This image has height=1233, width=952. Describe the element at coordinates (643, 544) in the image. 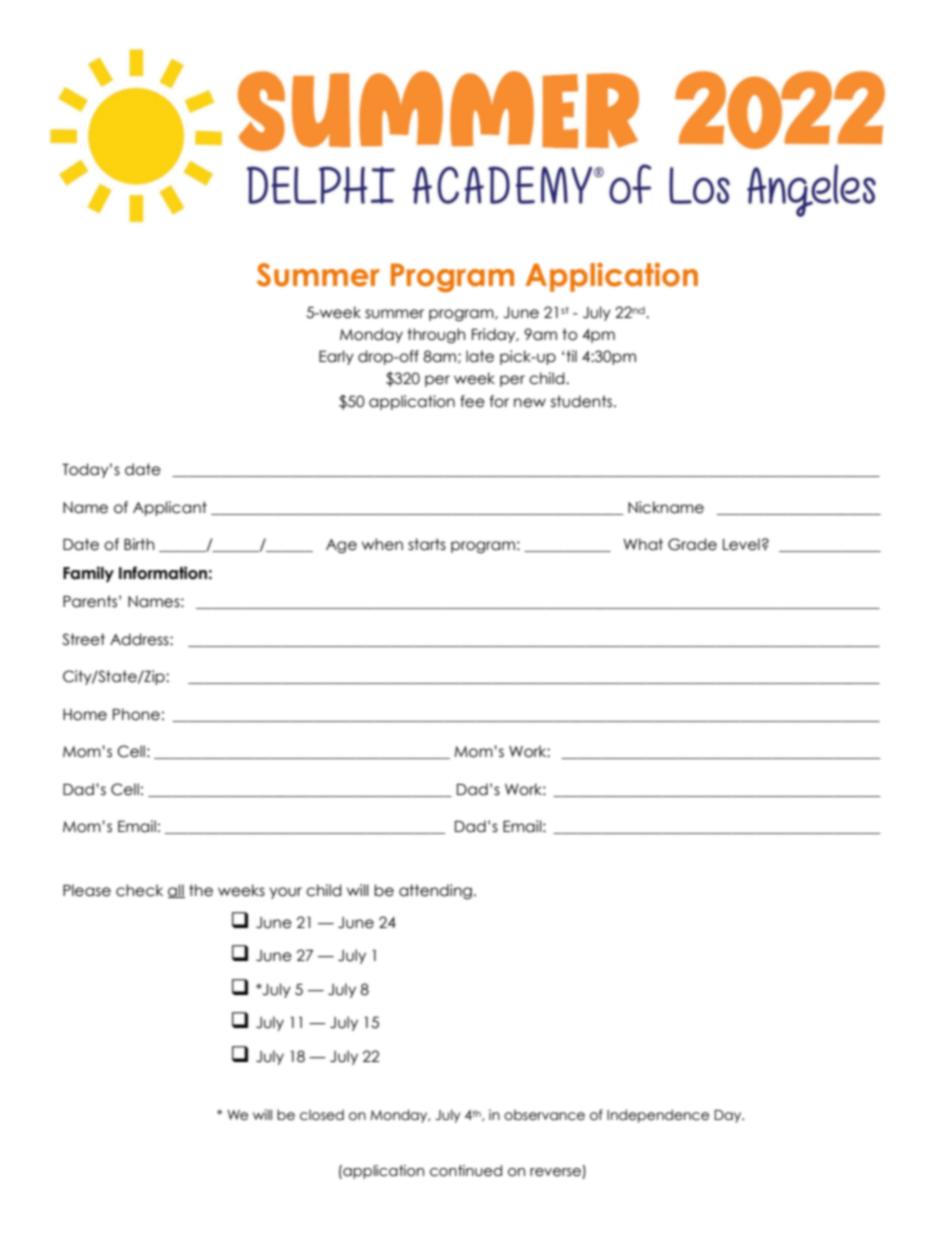

I see `What` at that location.
